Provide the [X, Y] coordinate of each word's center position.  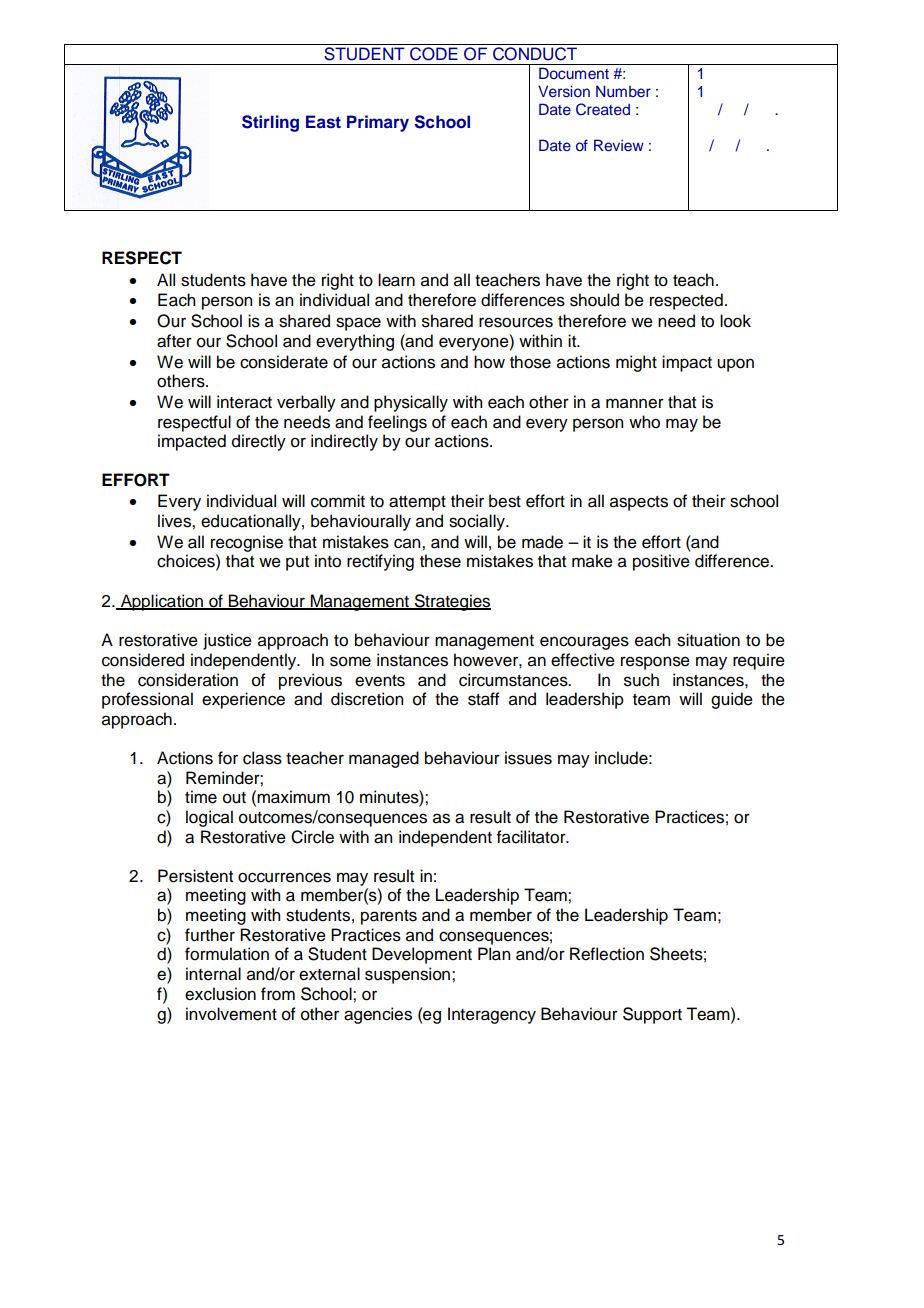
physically [411, 403]
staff [484, 699]
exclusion [220, 994]
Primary [378, 123]
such [641, 680]
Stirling [270, 123]
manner [635, 403]
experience [243, 700]
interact [244, 402]
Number [623, 91]
